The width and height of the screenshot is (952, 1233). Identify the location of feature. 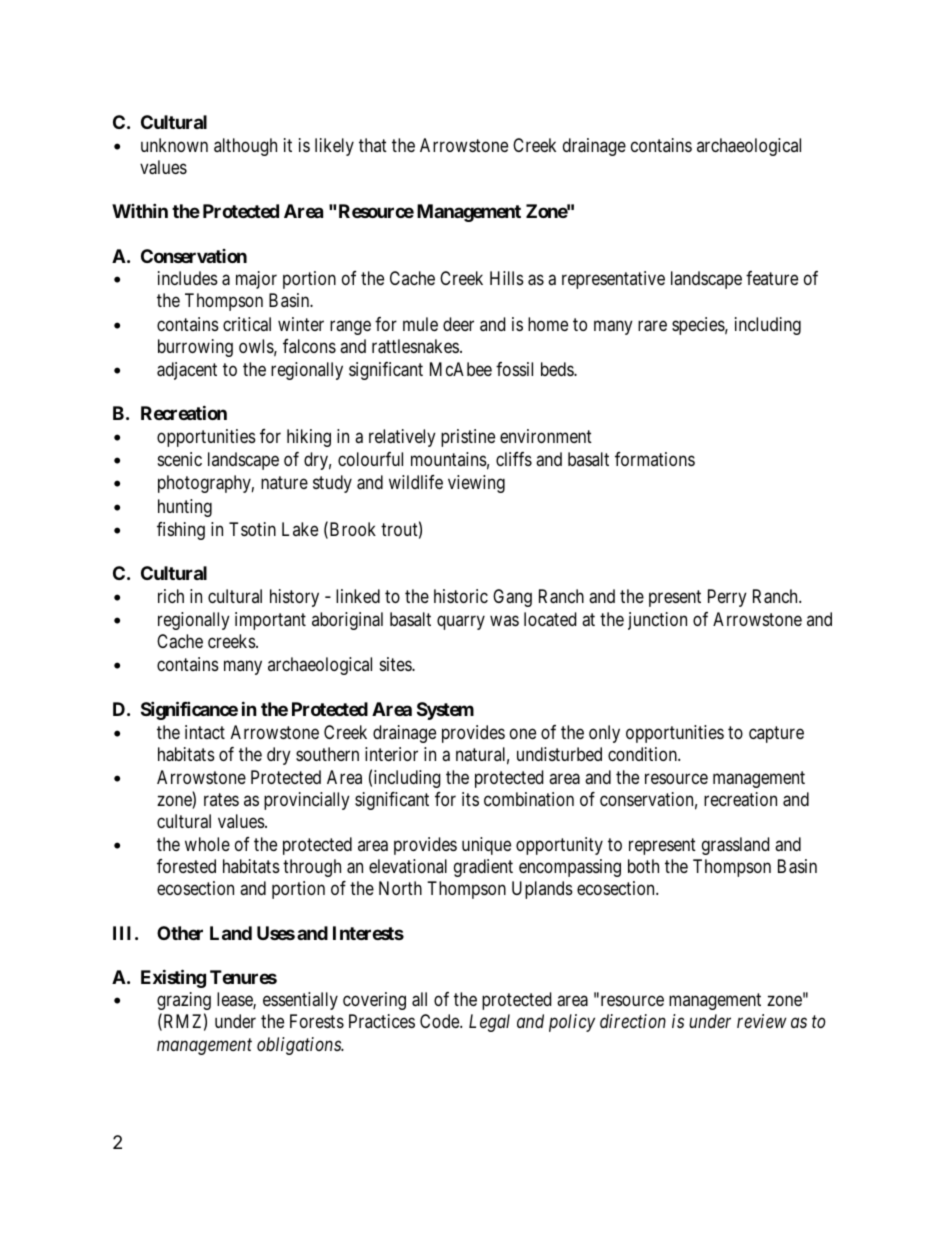
(772, 278).
